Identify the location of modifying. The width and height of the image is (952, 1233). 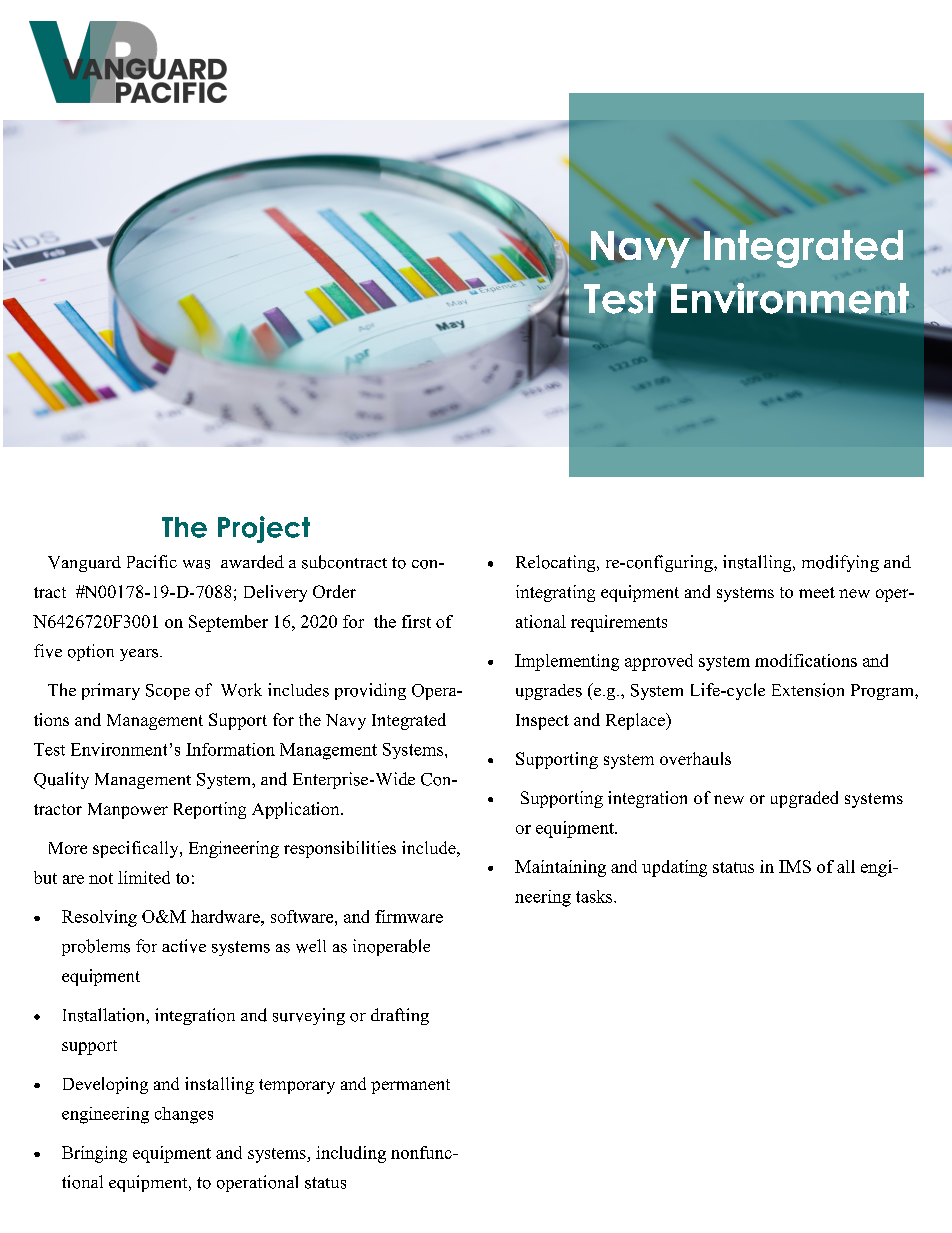
(840, 563).
